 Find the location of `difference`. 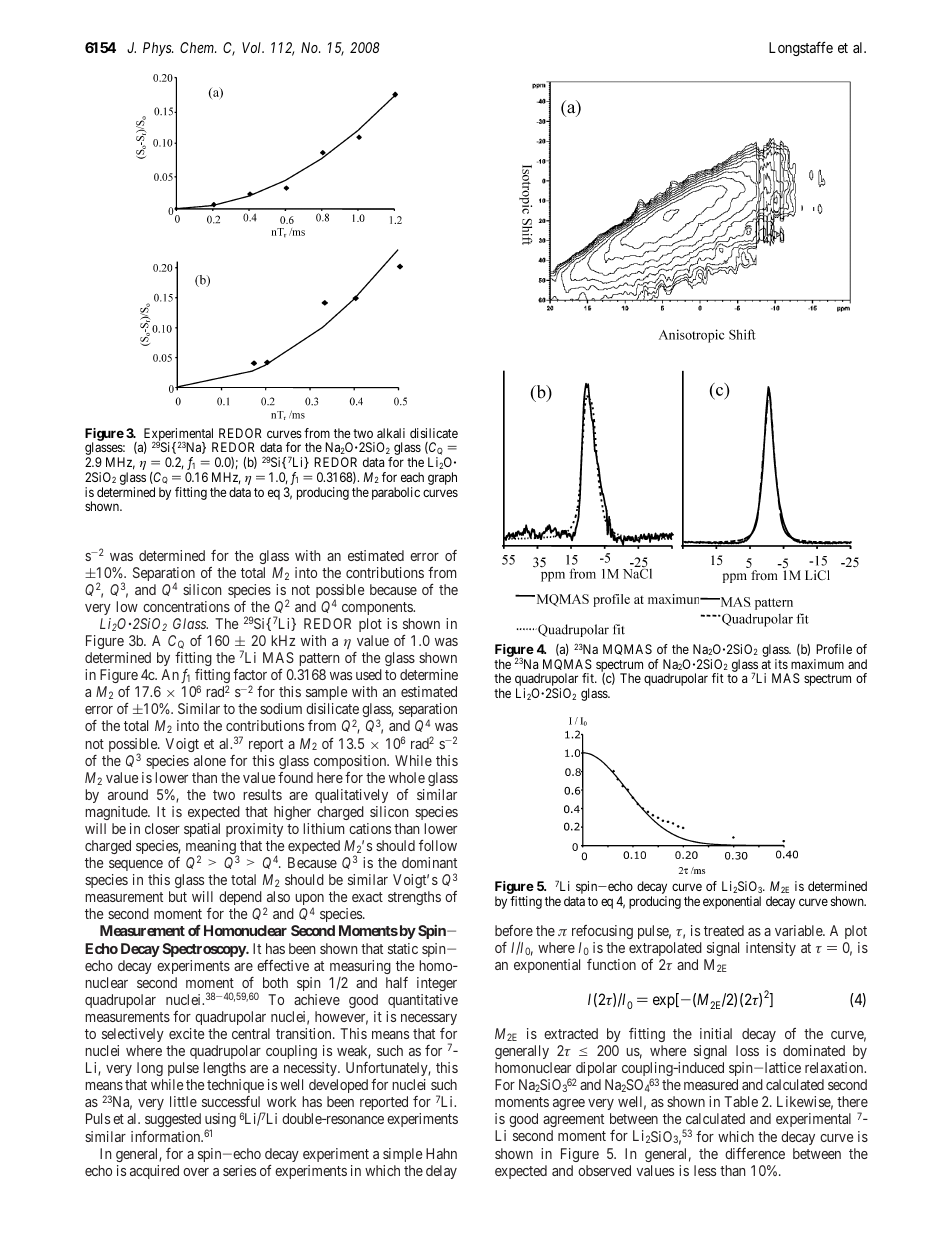

difference is located at coordinates (755, 1153).
